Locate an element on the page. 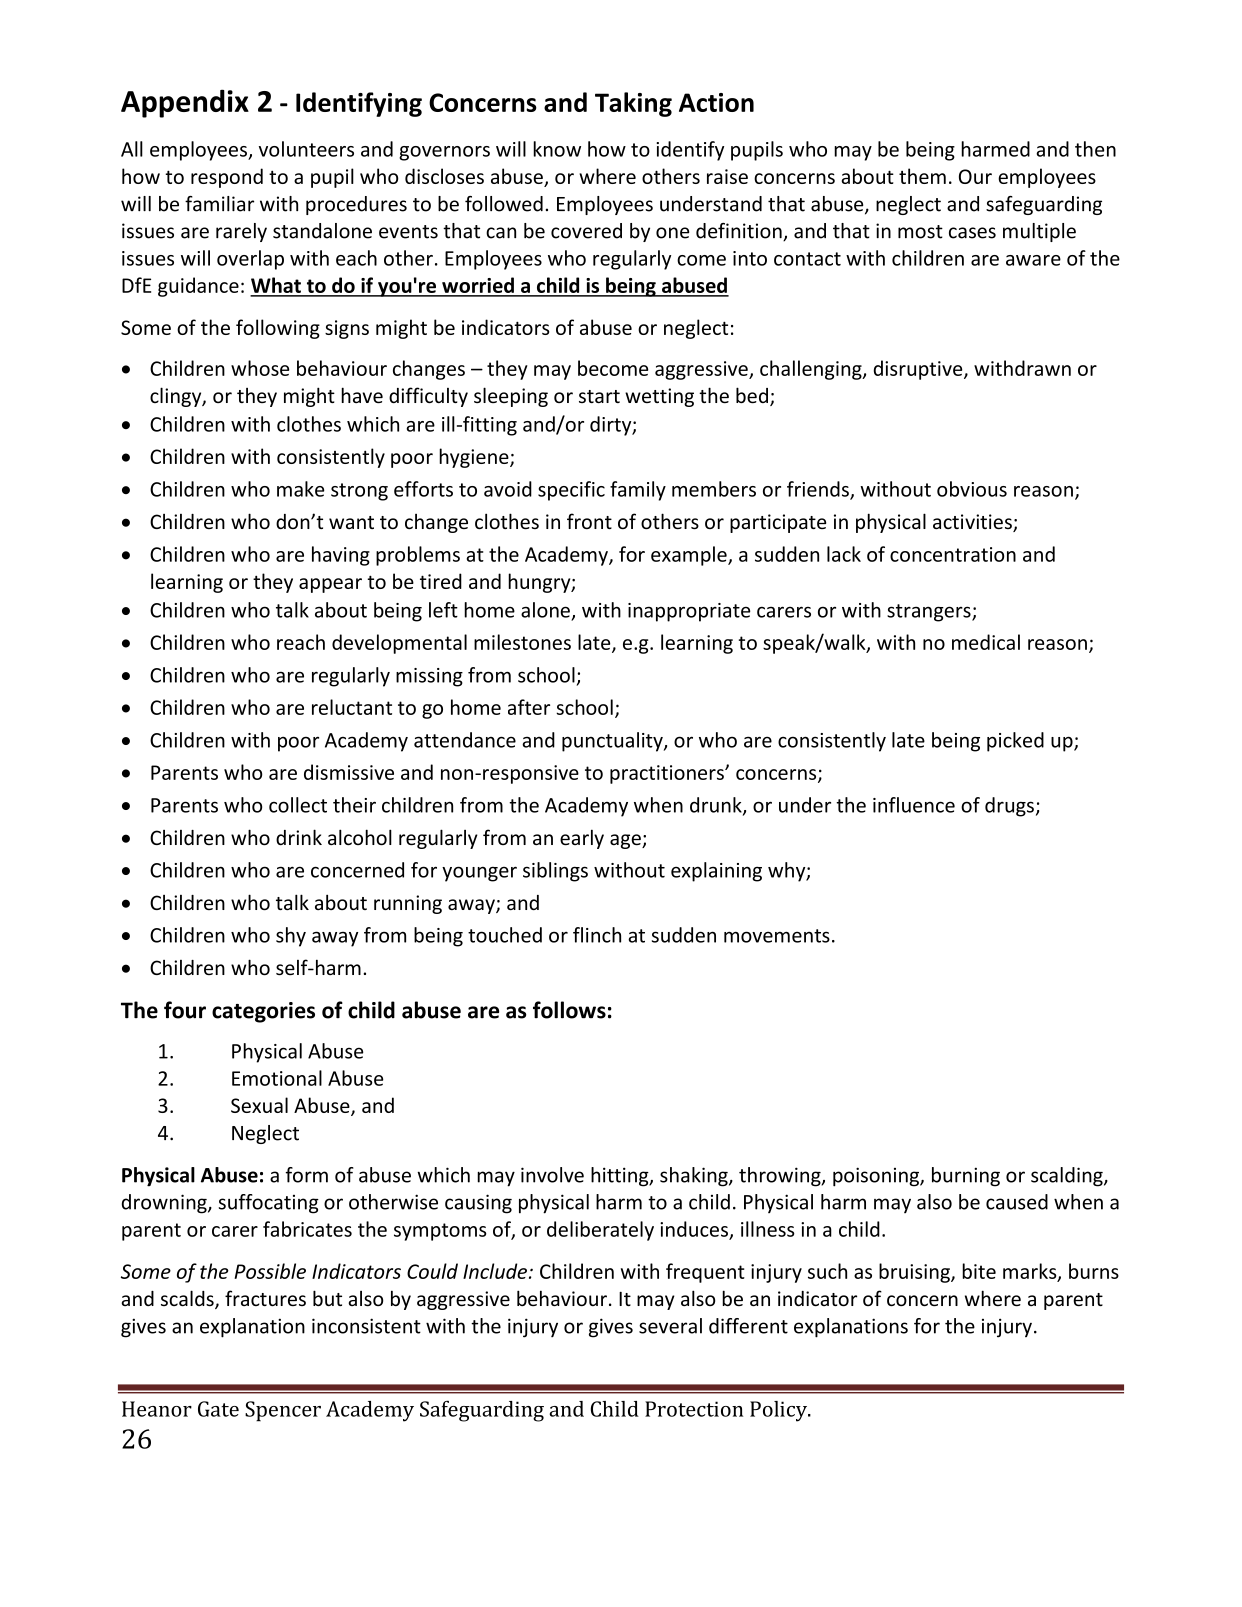  several is located at coordinates (670, 1326).
